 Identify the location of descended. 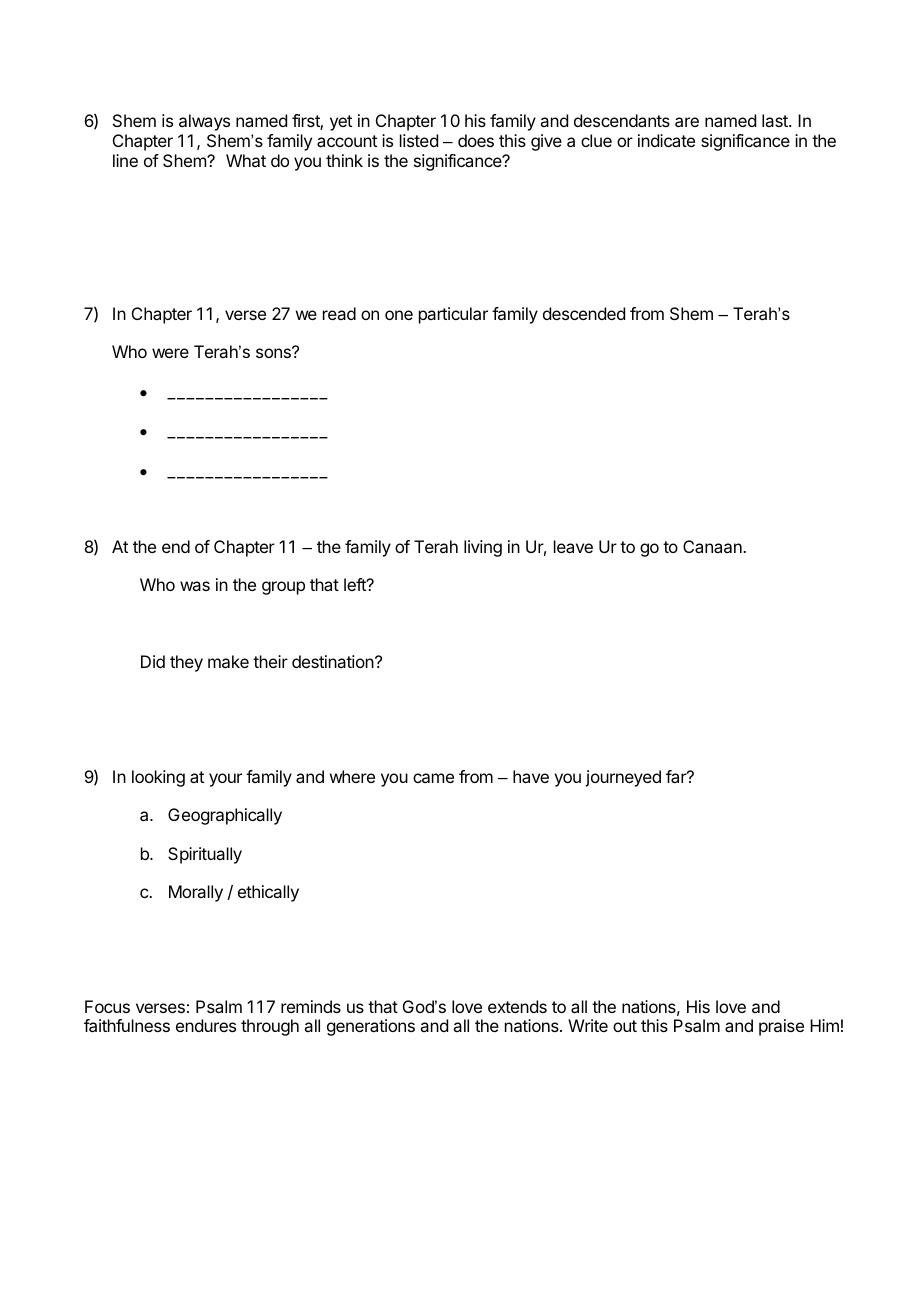
(584, 313).
